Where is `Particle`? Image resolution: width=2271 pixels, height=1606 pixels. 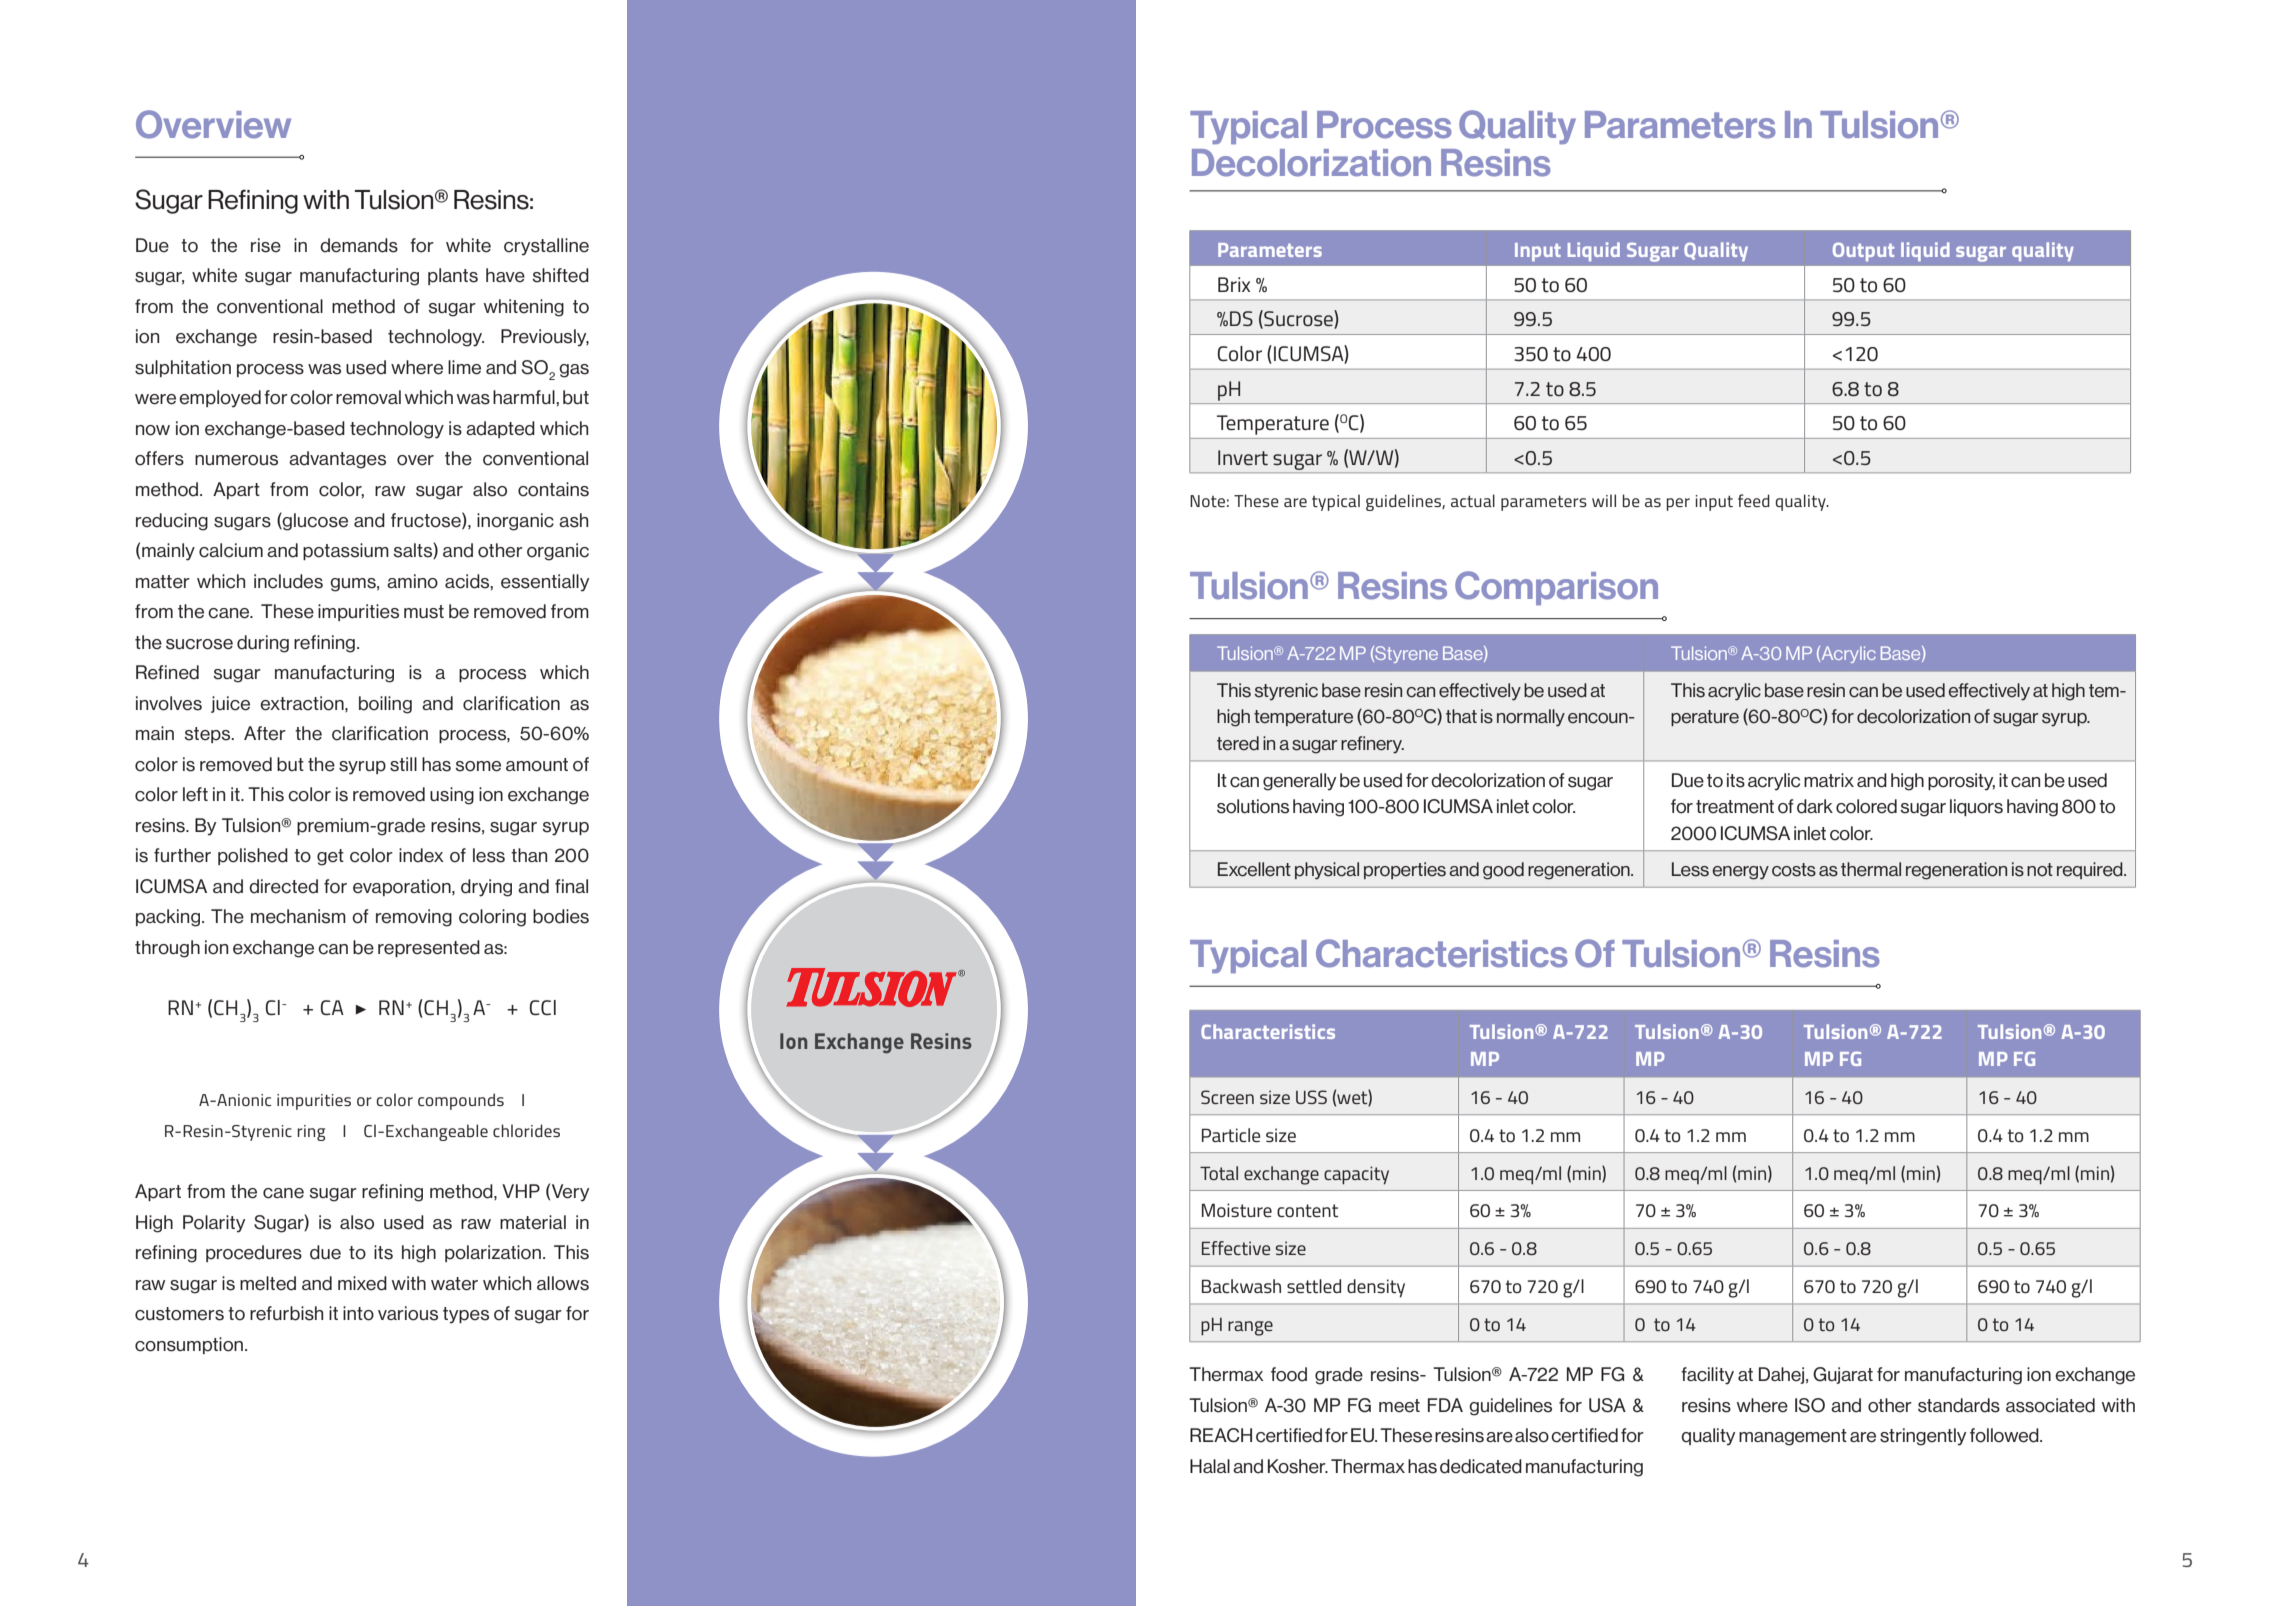
Particle is located at coordinates (1231, 1135).
